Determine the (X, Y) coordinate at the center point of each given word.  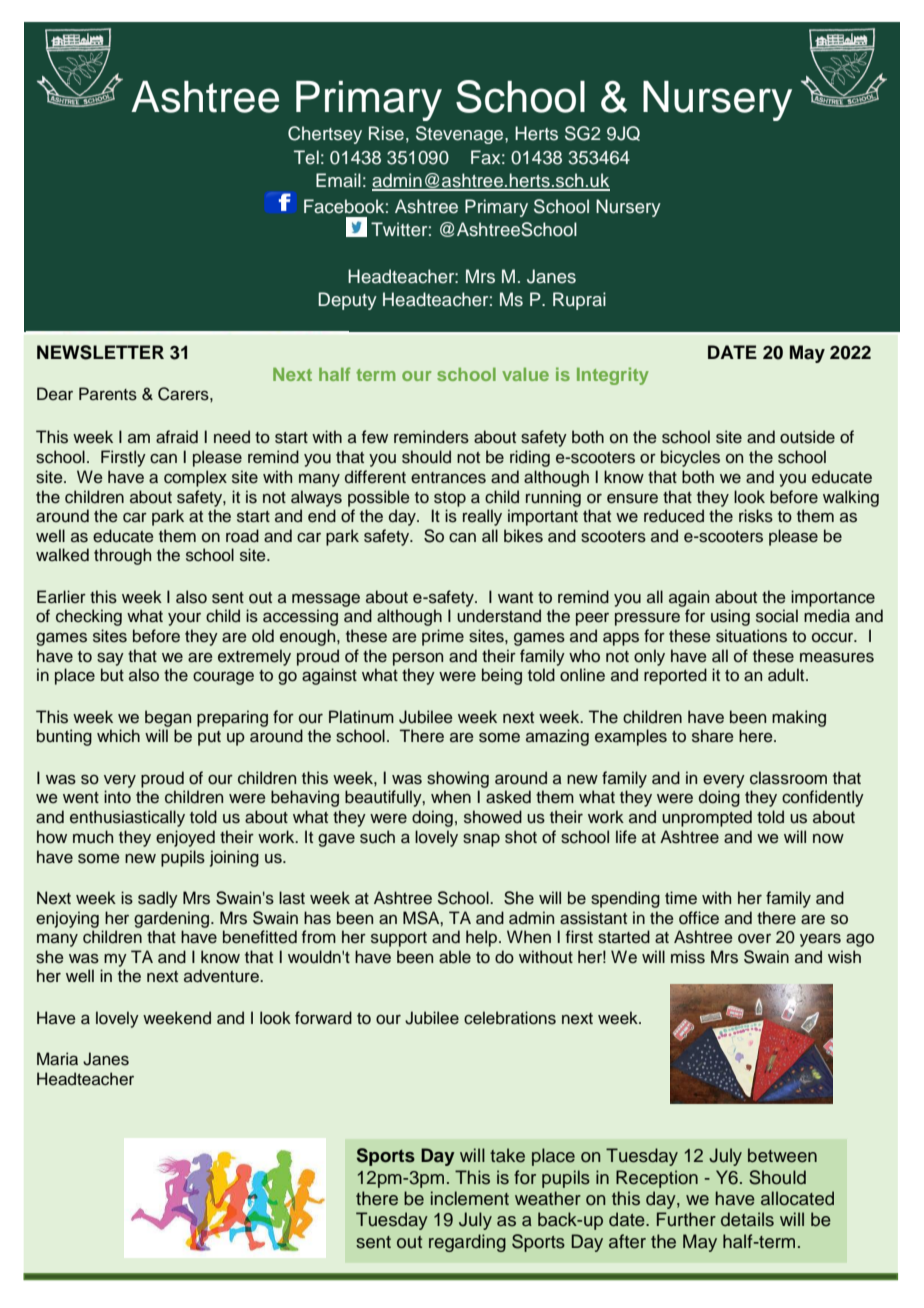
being (502, 676)
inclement (470, 1198)
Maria (57, 1059)
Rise (386, 133)
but (112, 675)
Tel (306, 157)
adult (787, 675)
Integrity (613, 376)
